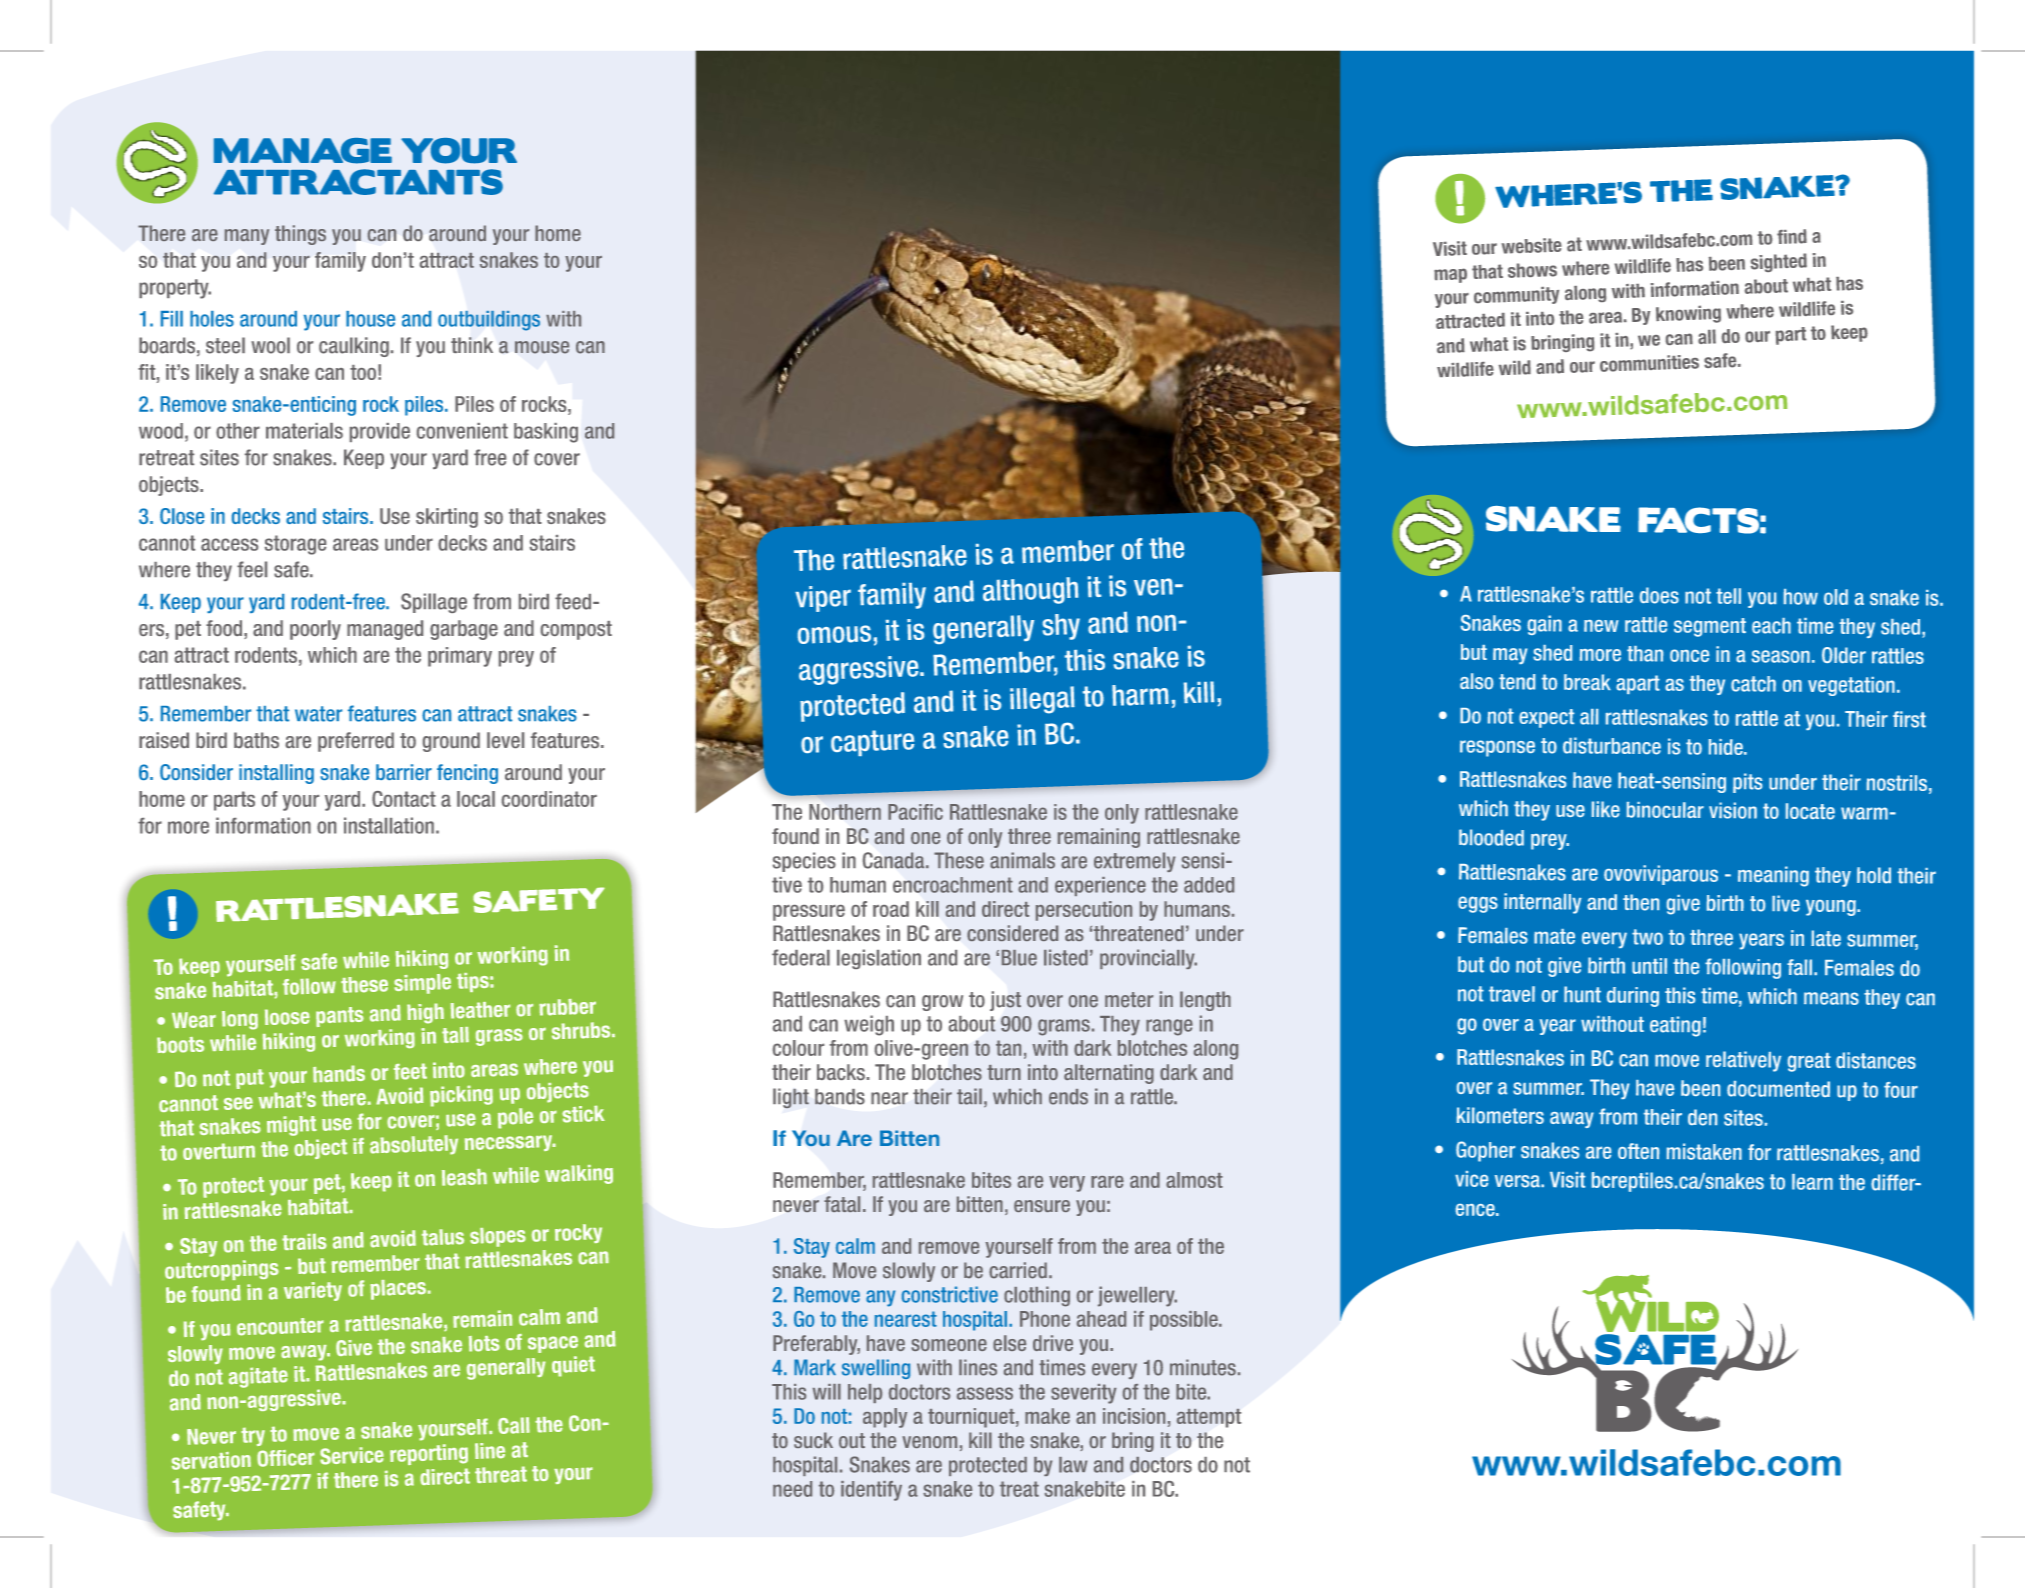 This document has width=2025, height=1588. Describe the element at coordinates (1659, 595) in the document. I see `does` at that location.
